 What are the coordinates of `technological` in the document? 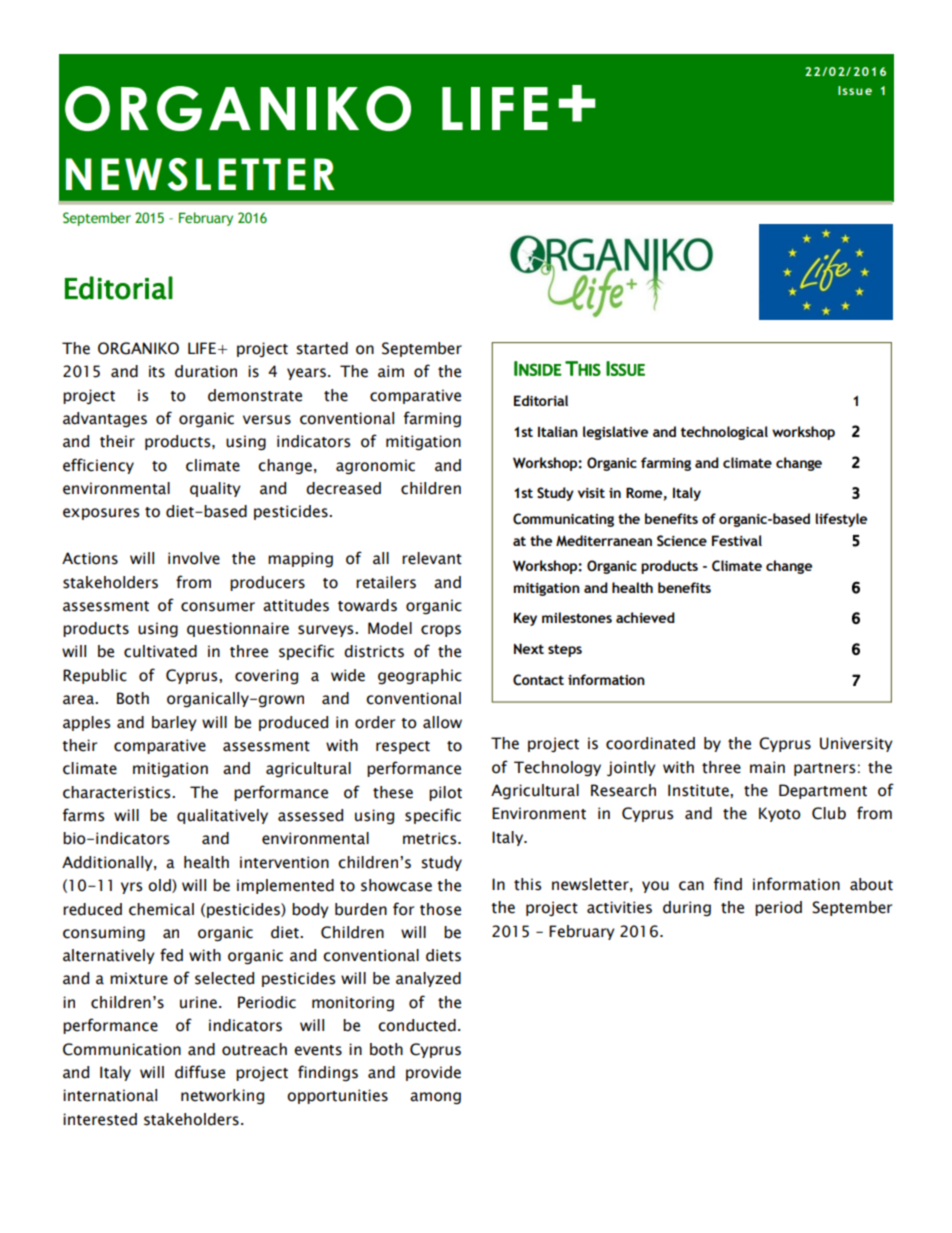 It's located at (724, 433).
